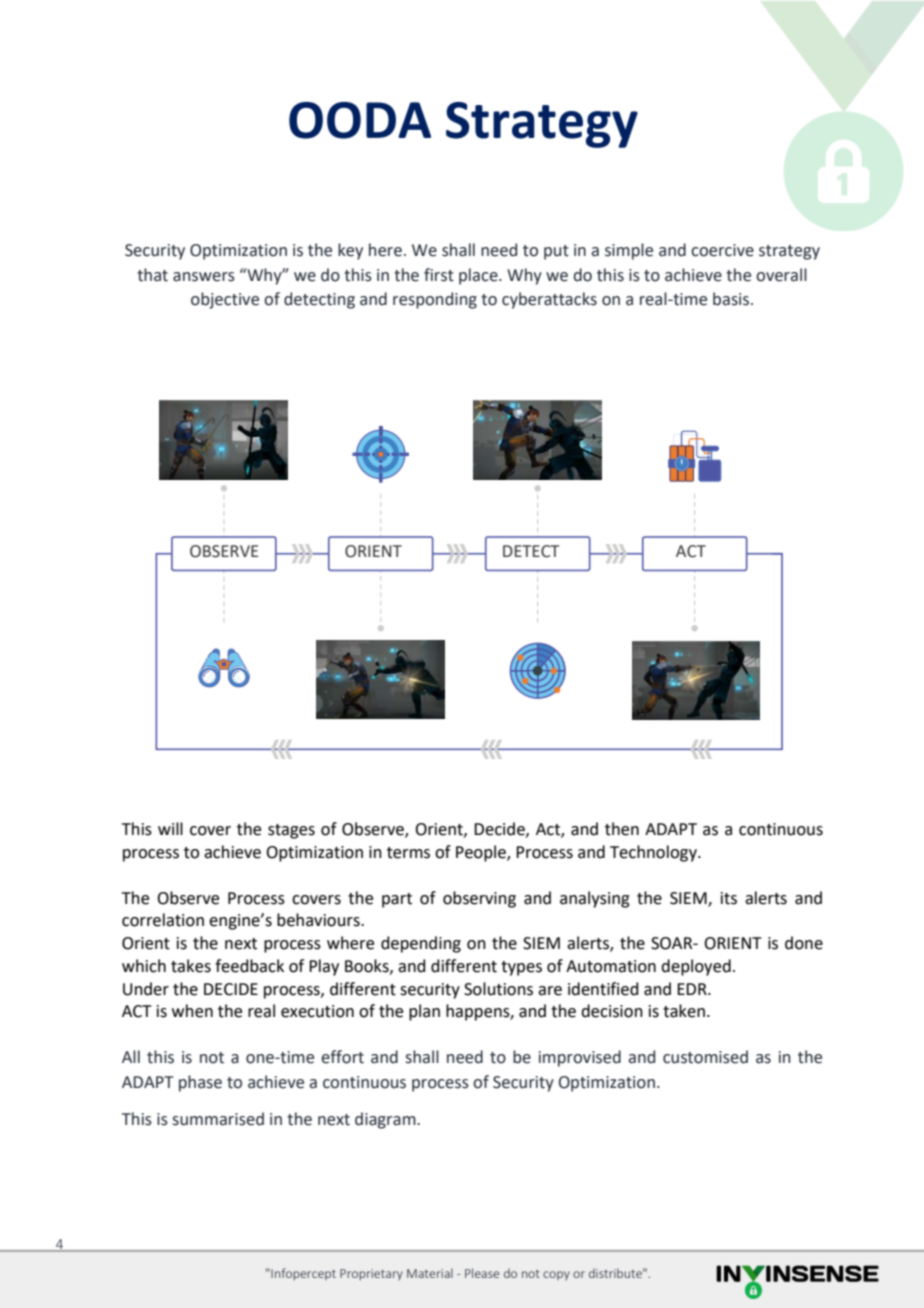 This image has height=1308, width=924. Describe the element at coordinates (204, 277) in the image. I see `answers` at that location.
